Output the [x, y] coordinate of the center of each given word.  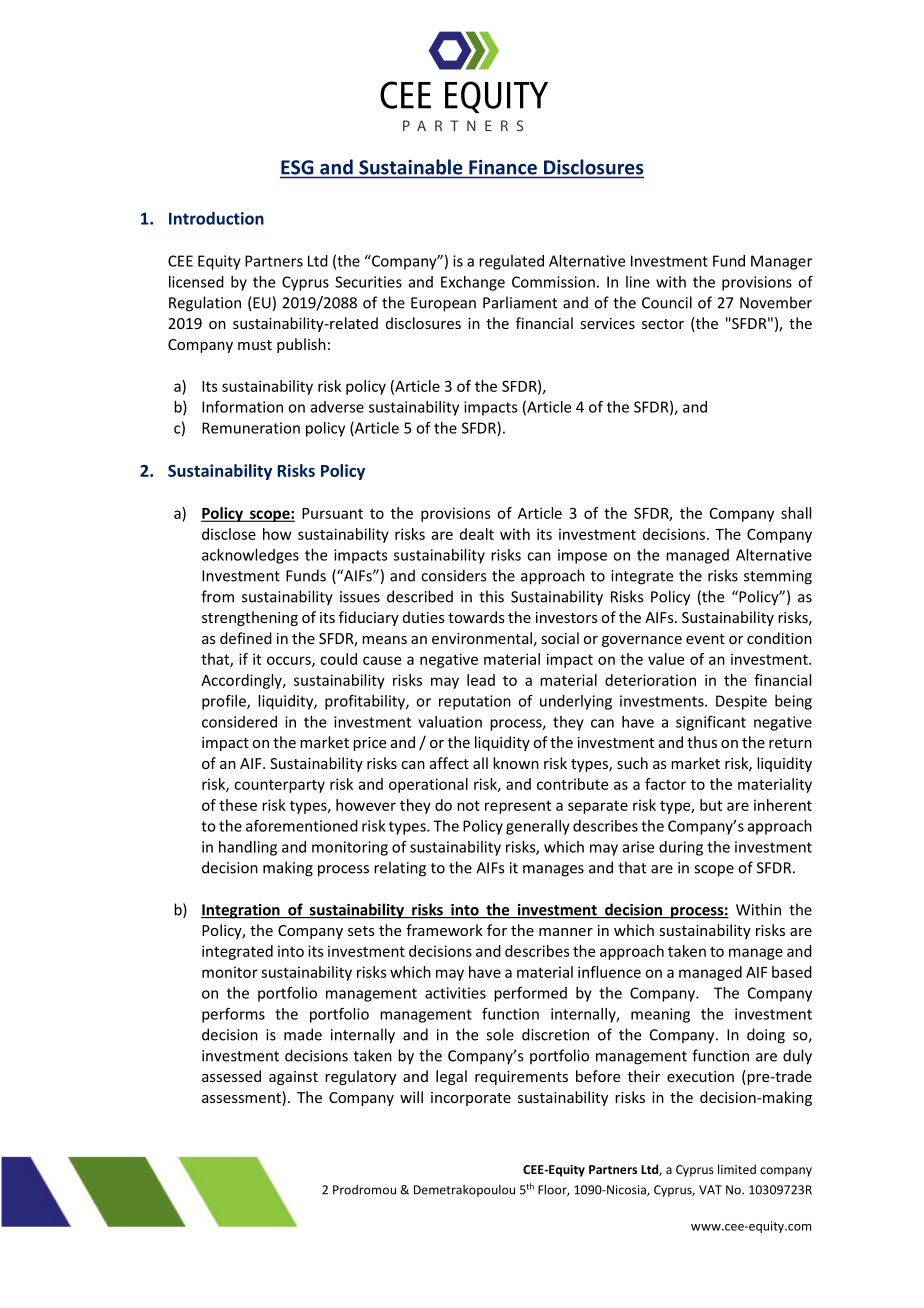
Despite [741, 702]
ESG [298, 168]
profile [225, 702]
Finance [503, 167]
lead [481, 680]
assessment [242, 1097]
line [638, 282]
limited [737, 1169]
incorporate [471, 1099]
